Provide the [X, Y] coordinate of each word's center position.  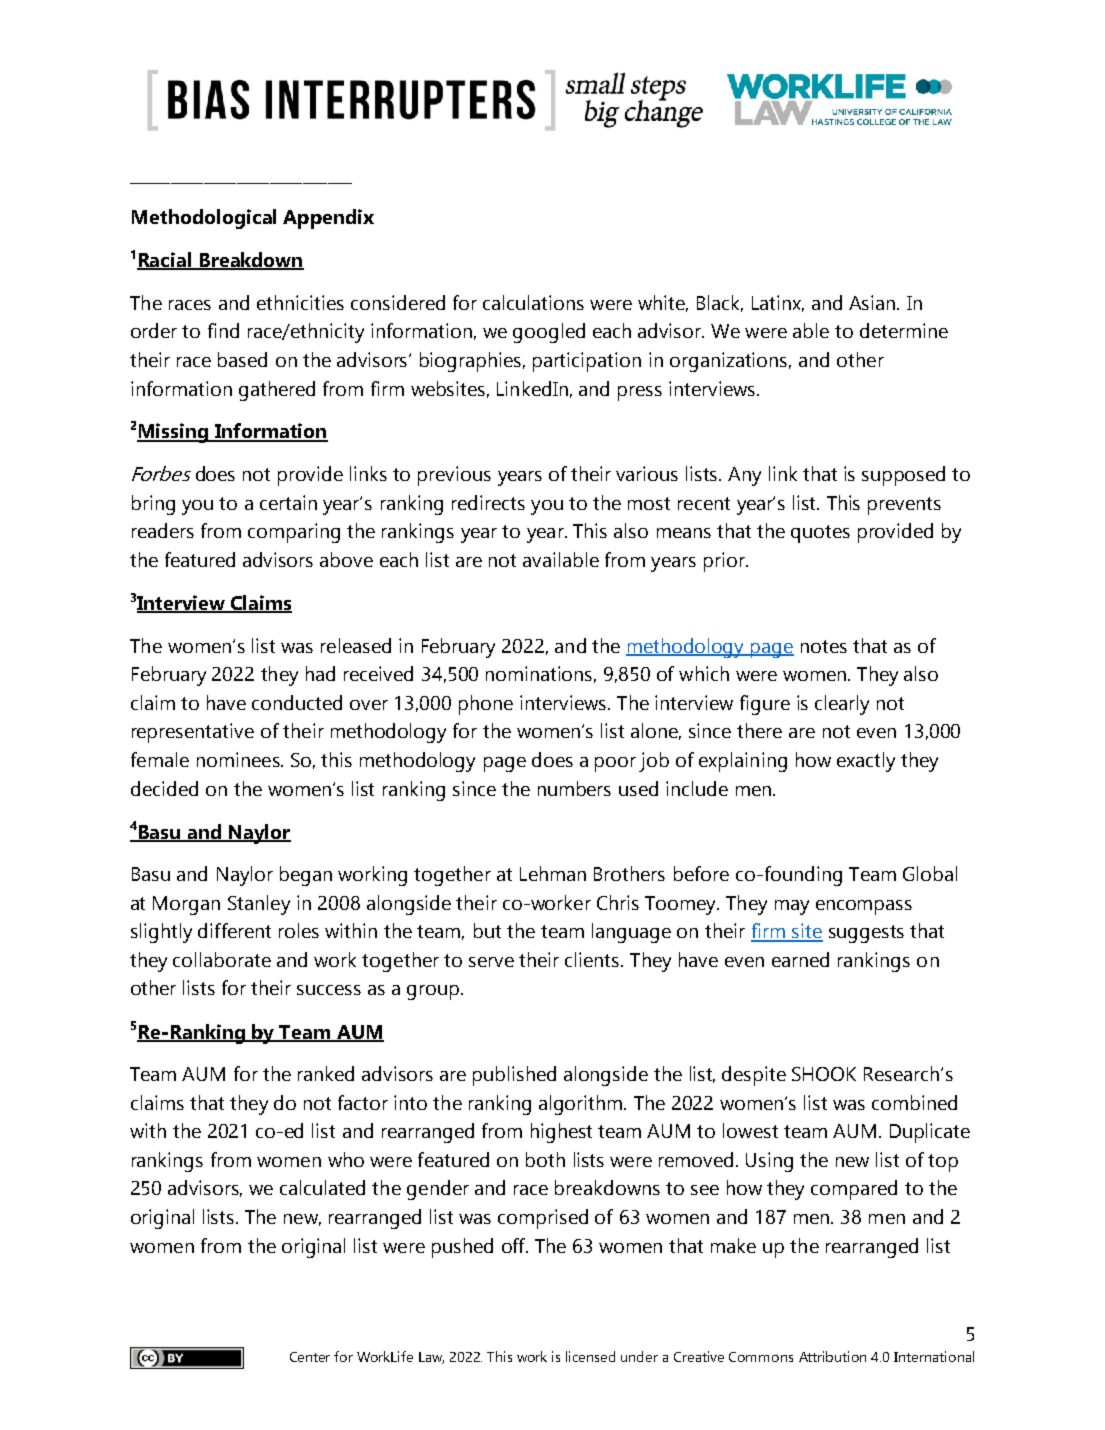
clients [593, 959]
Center [310, 1357]
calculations [533, 302]
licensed [590, 1356]
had [320, 673]
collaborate [222, 959]
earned [800, 959]
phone [486, 705]
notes [824, 646]
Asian [873, 302]
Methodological [204, 219]
